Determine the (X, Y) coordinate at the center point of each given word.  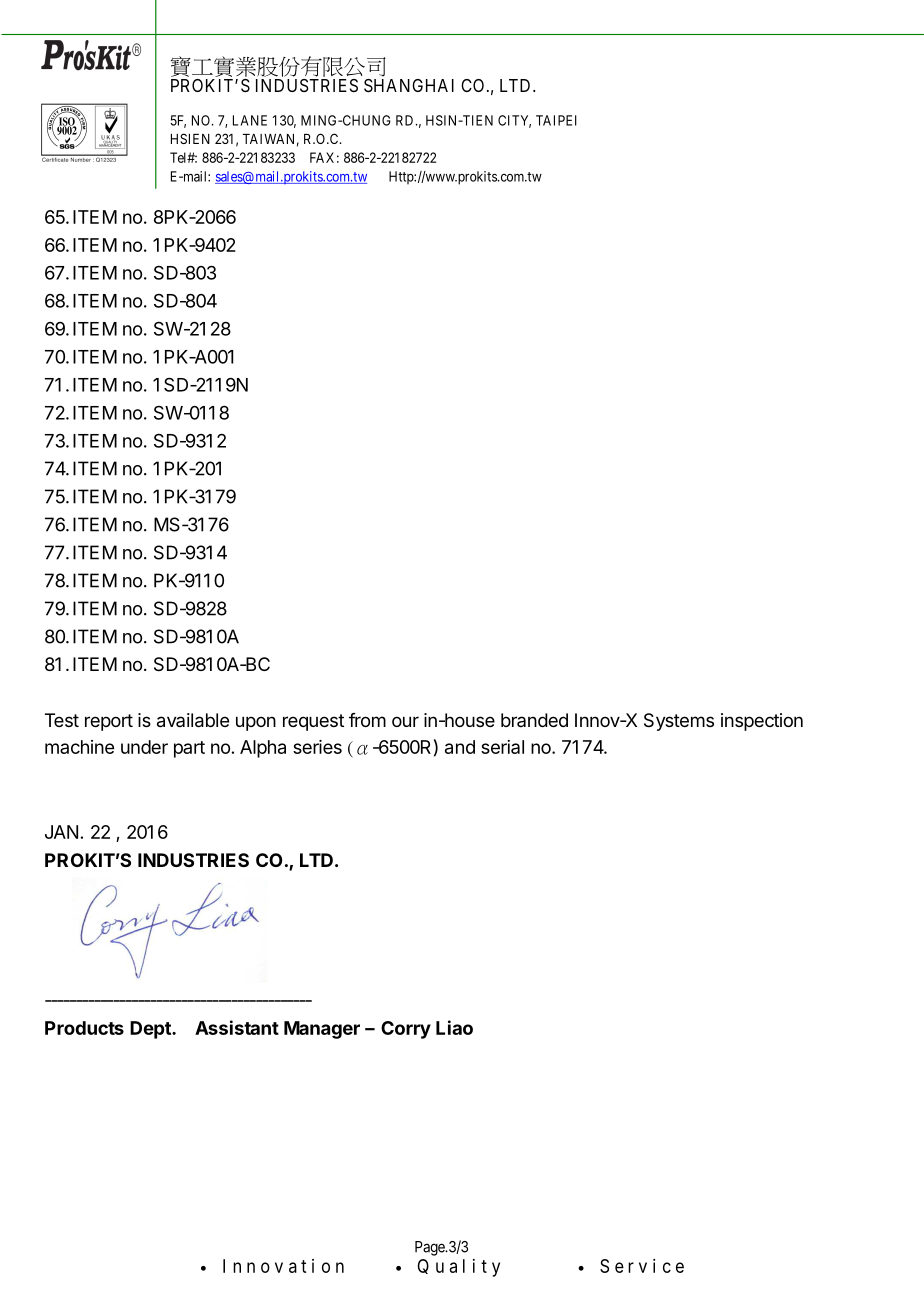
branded (534, 720)
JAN (61, 832)
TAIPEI (556, 120)
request (313, 722)
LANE (250, 120)
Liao (454, 1027)
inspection (762, 722)
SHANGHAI (409, 85)
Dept (151, 1030)
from (367, 720)
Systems (679, 722)
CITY (514, 121)
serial (502, 747)
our (405, 721)
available (193, 720)
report (109, 722)
